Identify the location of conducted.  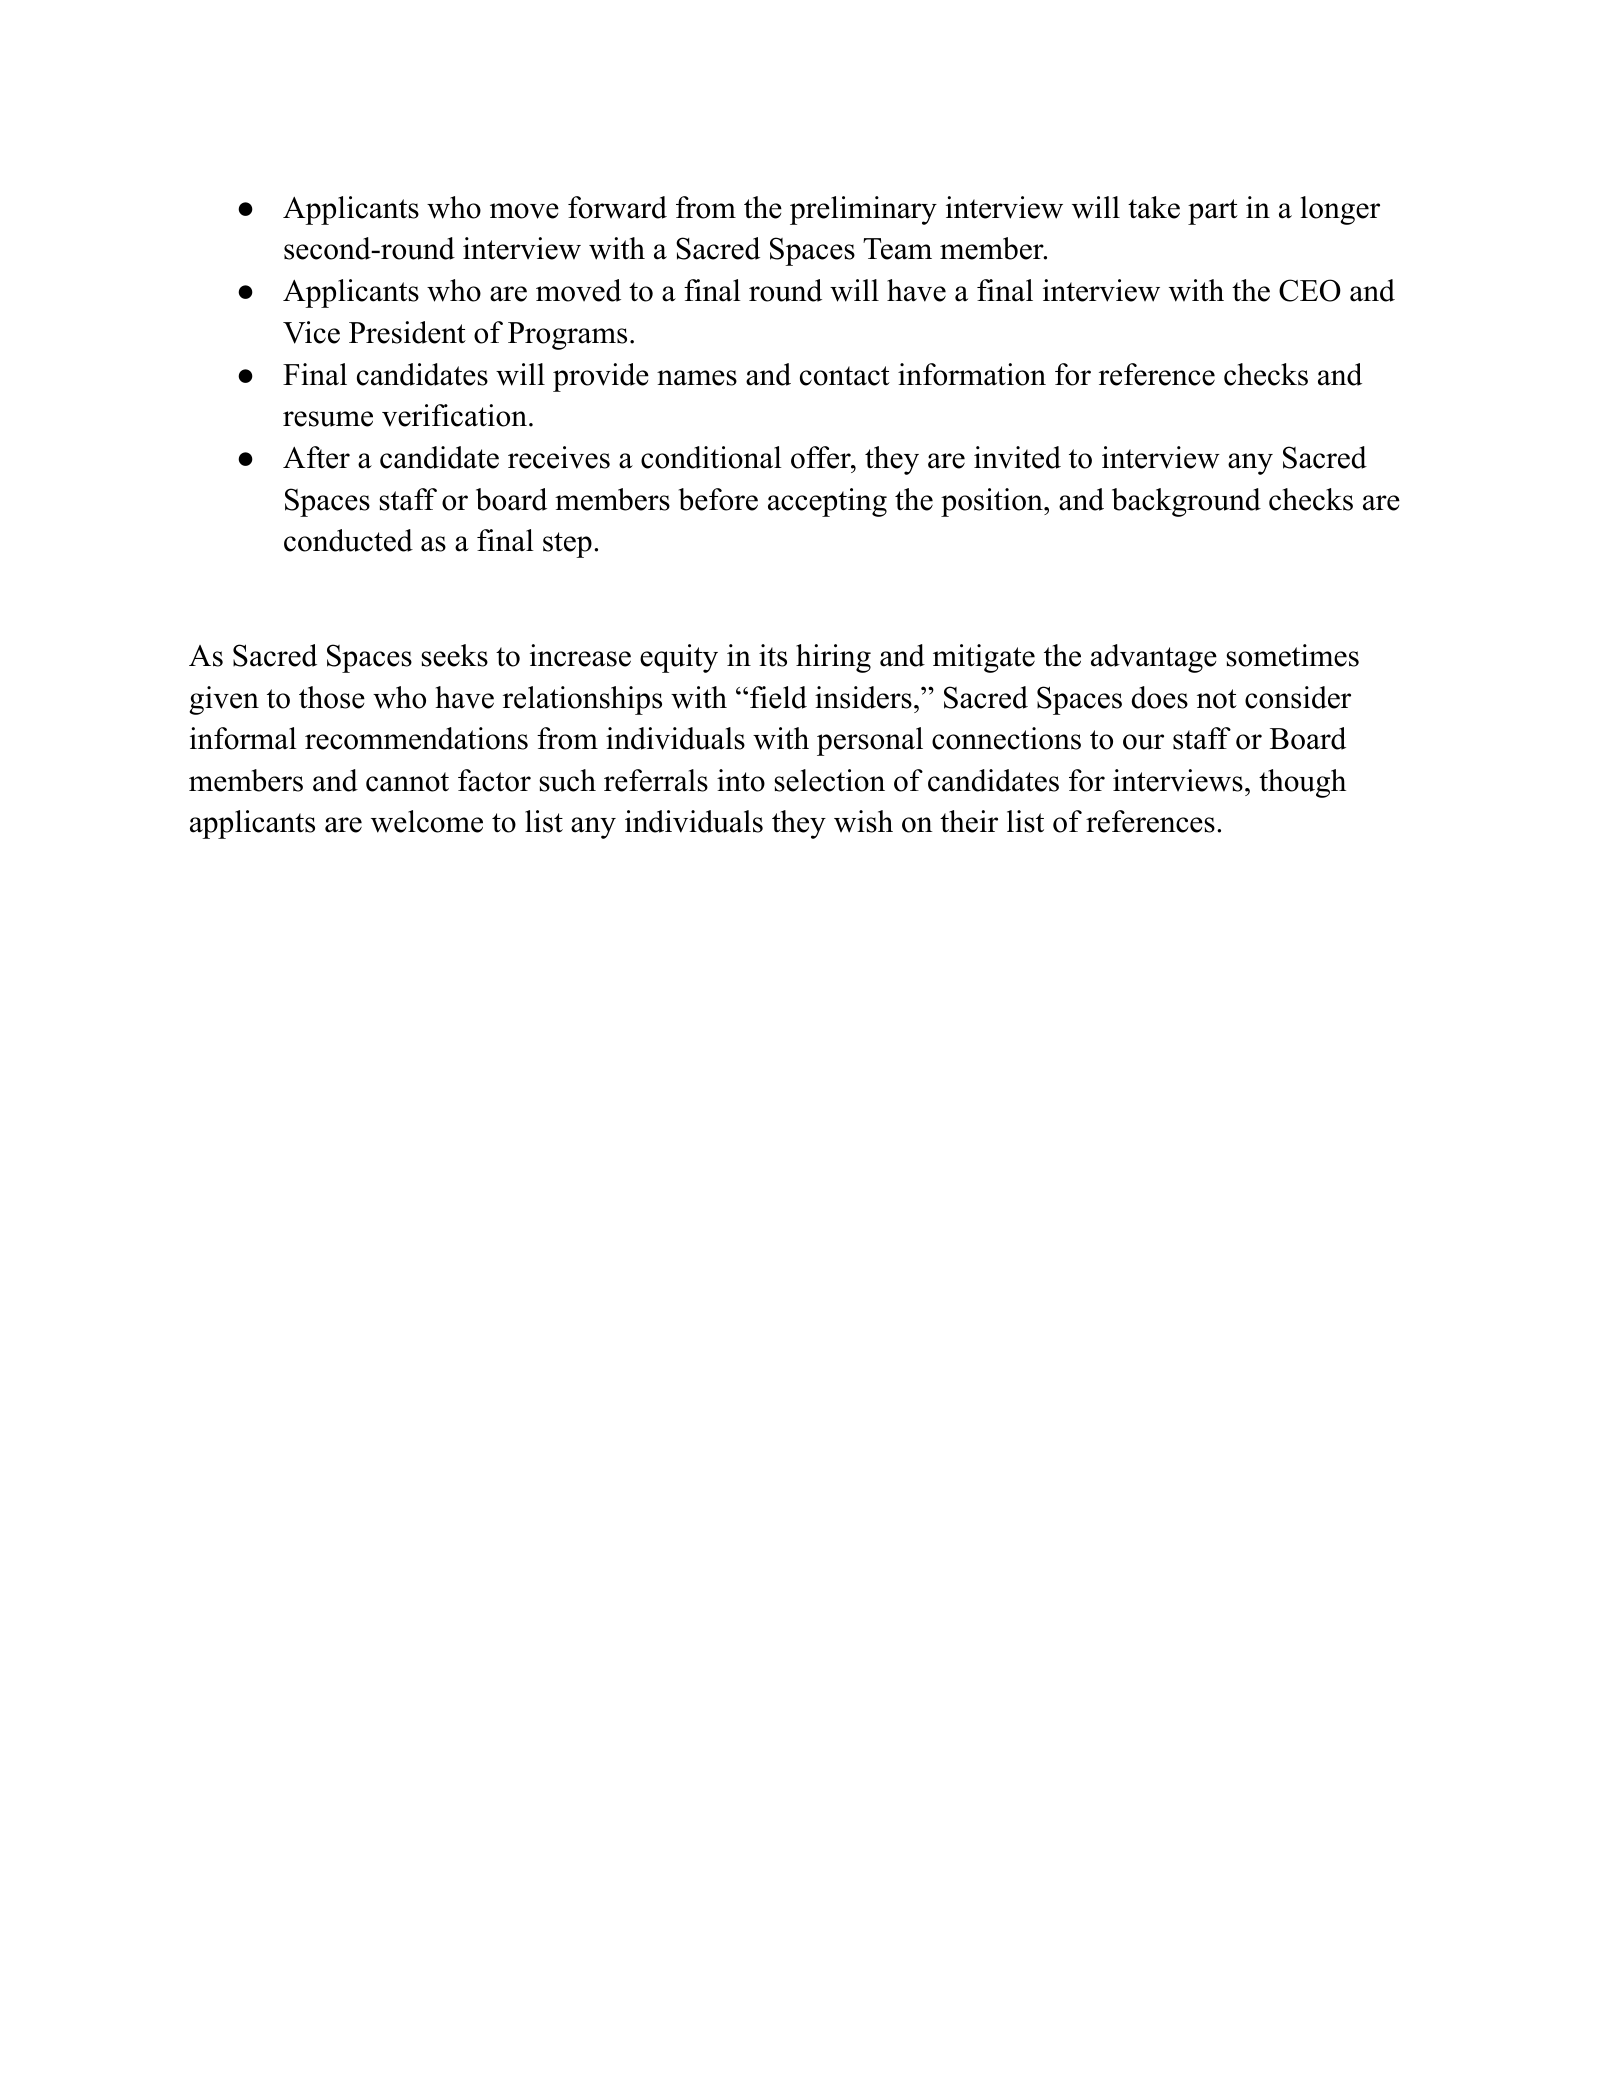
(348, 540).
